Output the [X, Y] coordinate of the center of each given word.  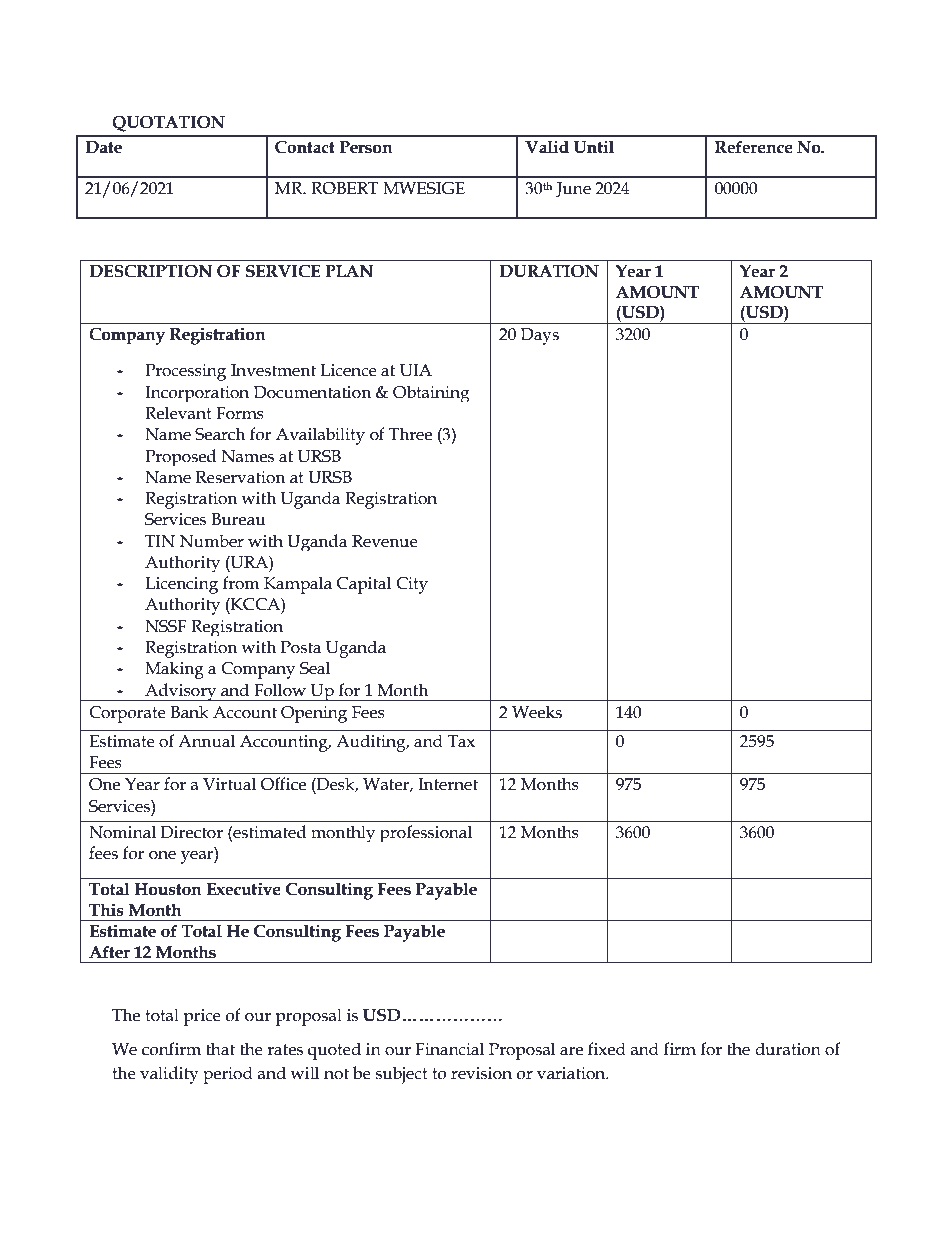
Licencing [181, 585]
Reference [754, 147]
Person [366, 147]
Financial [449, 1049]
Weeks [537, 712]
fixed [607, 1049]
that [220, 1049]
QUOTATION [168, 124]
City [412, 585]
